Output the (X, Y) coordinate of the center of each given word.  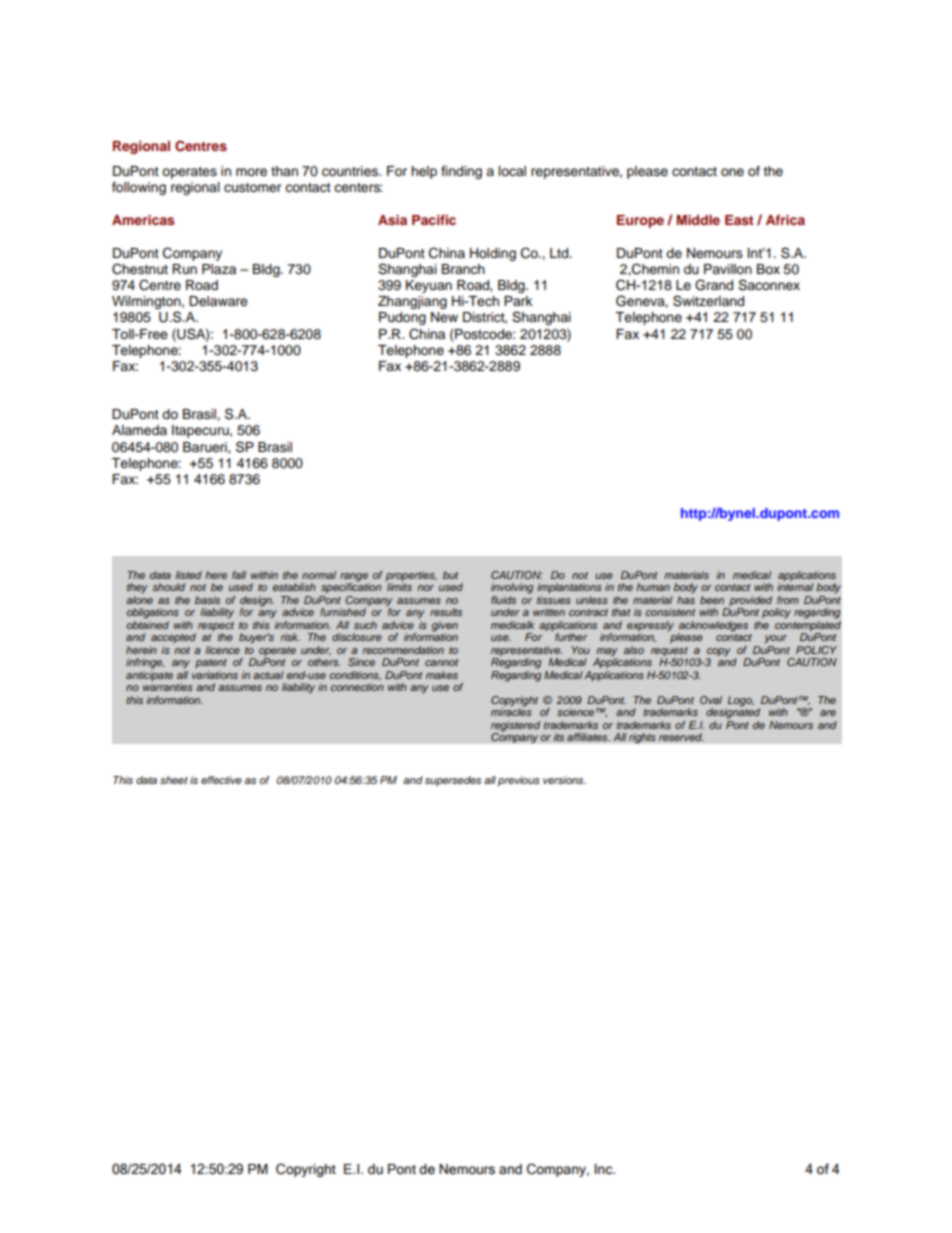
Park (518, 301)
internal (795, 587)
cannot (441, 662)
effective (221, 780)
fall (239, 575)
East (739, 220)
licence (222, 650)
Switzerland (708, 301)
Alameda (139, 430)
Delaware (218, 301)
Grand (714, 285)
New (444, 317)
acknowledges (713, 627)
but (450, 575)
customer (253, 188)
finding (461, 172)
